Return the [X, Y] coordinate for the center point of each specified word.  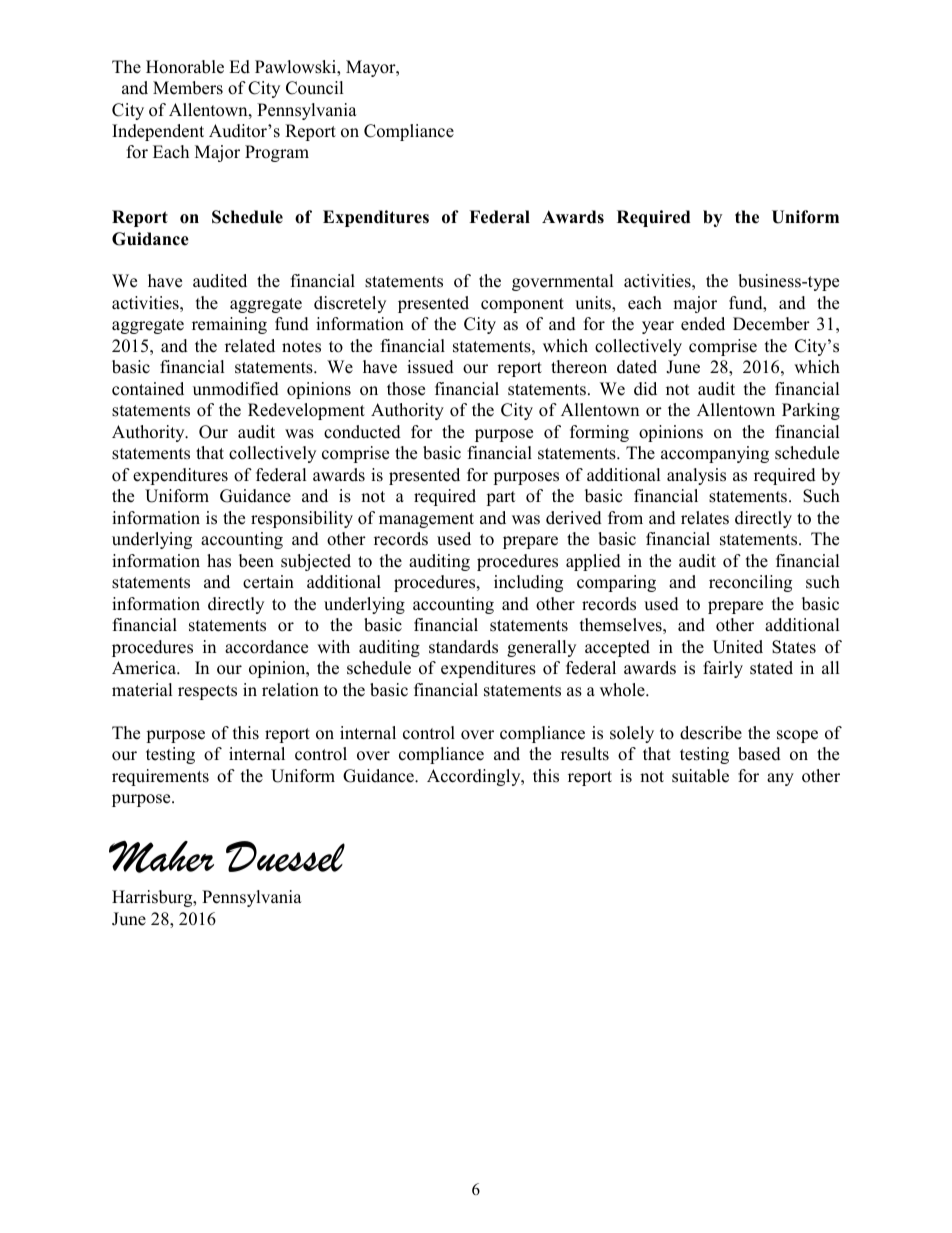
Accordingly [475, 777]
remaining [229, 325]
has [219, 561]
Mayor [372, 68]
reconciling [750, 583]
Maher [161, 857]
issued [430, 367]
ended [703, 324]
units [594, 304]
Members [188, 88]
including [528, 583]
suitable [700, 776]
